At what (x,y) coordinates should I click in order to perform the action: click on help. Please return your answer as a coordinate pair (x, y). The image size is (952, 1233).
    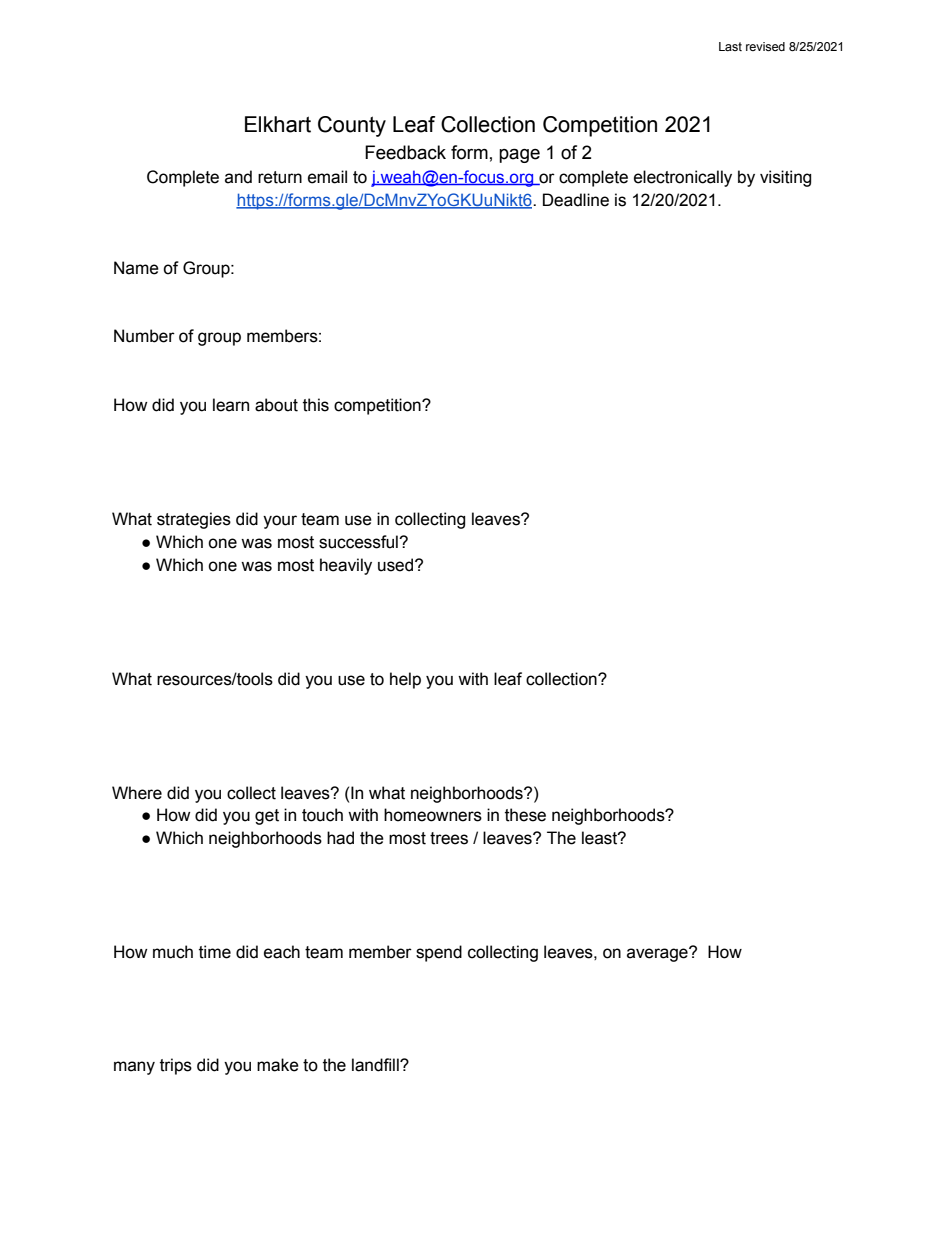
    Looking at the image, I should click on (405, 680).
